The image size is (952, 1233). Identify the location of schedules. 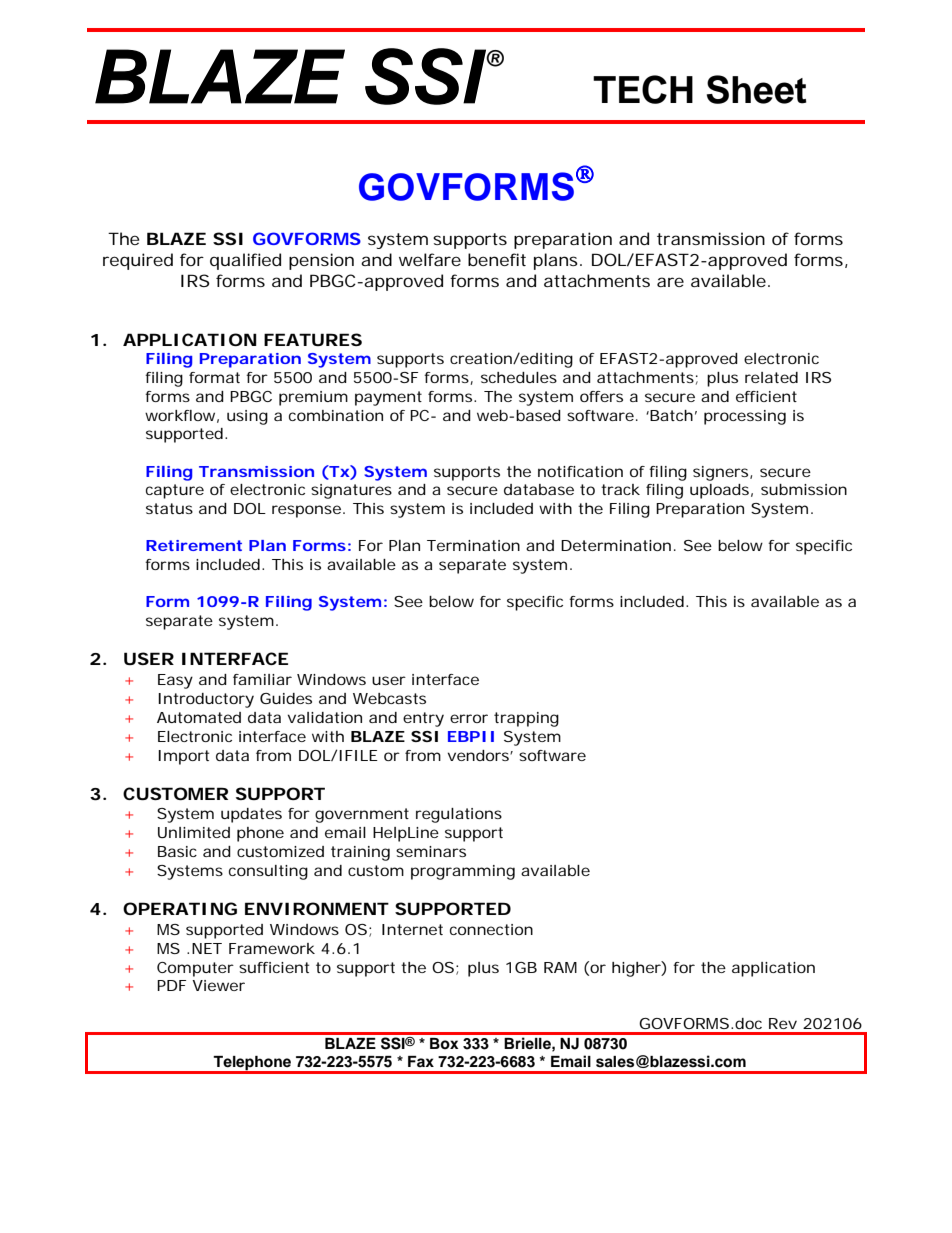
(519, 377).
